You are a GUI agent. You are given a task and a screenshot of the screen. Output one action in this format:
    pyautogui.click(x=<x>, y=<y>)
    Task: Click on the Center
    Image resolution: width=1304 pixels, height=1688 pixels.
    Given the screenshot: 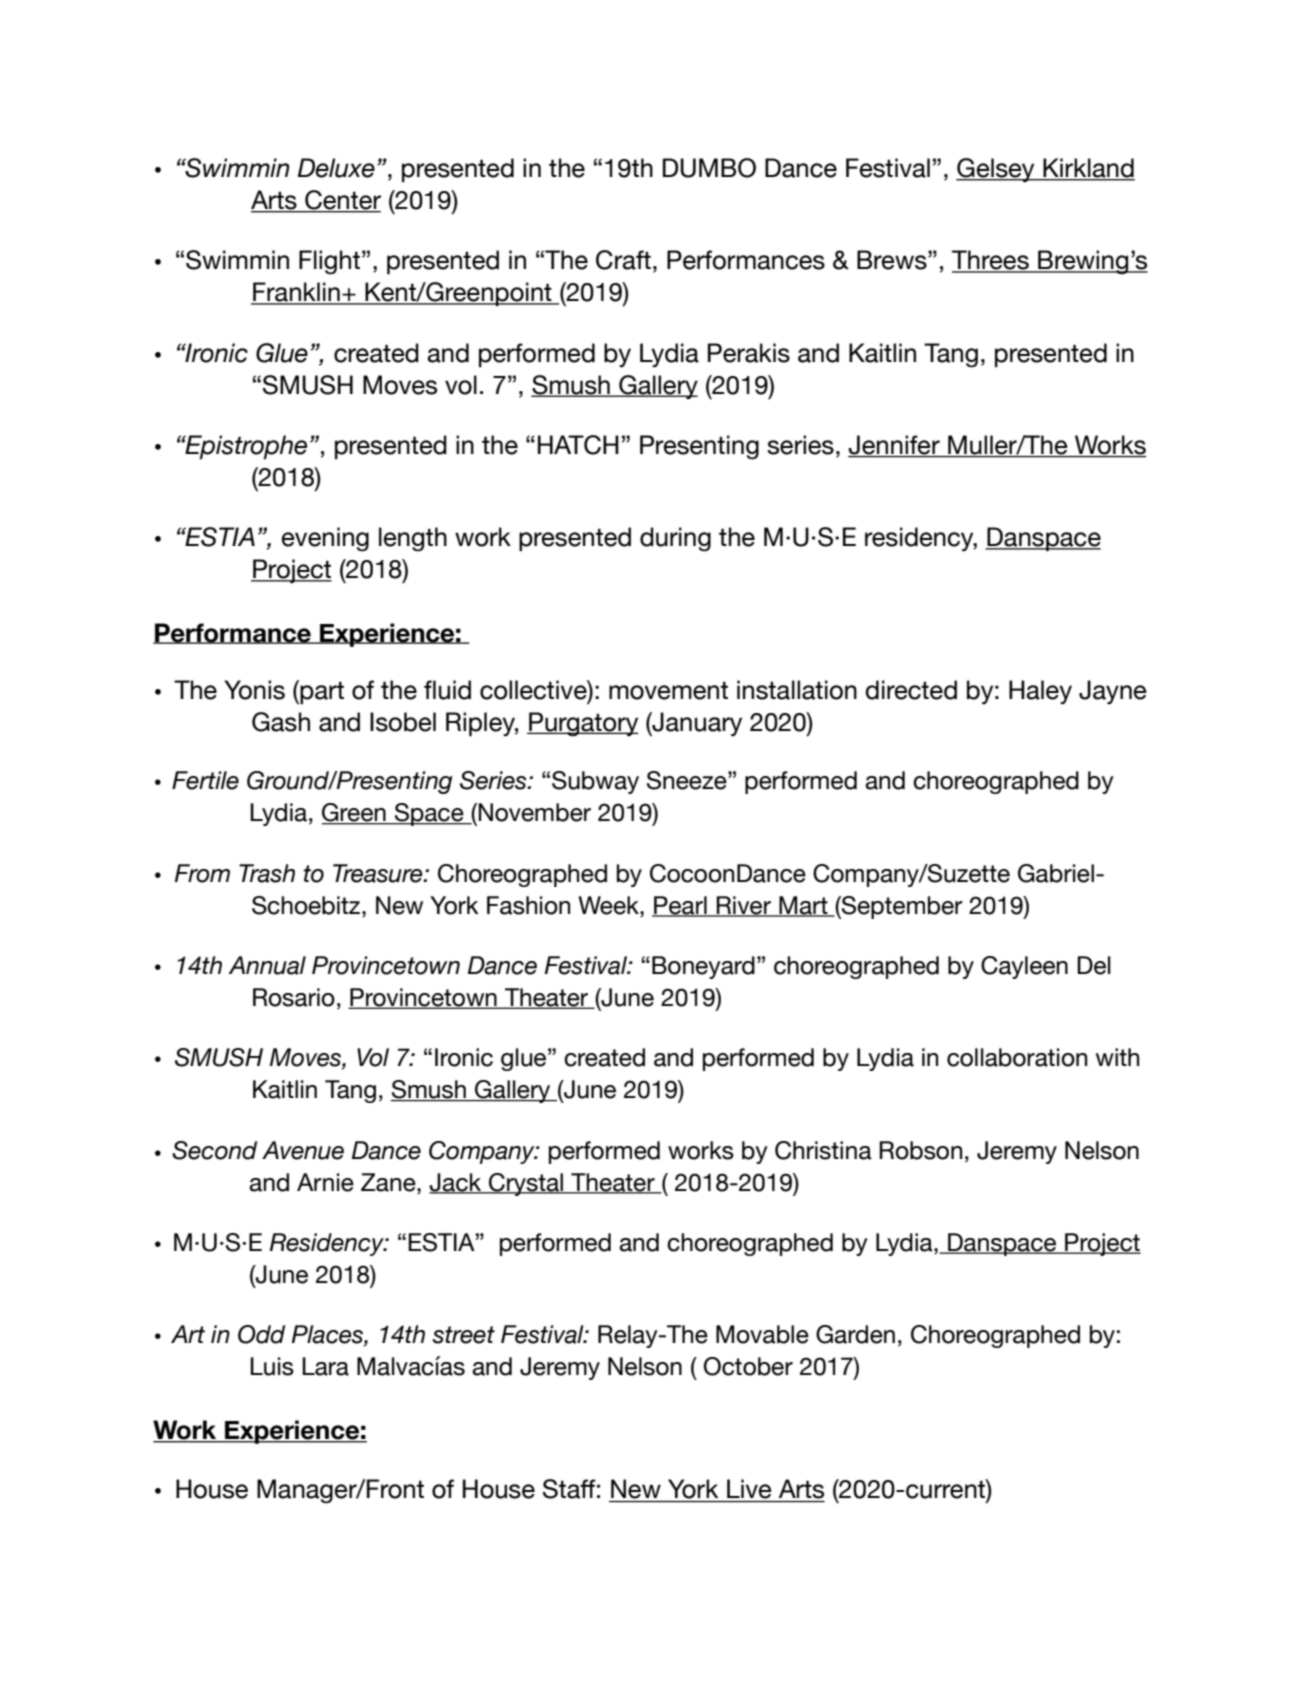 What is the action you would take?
    pyautogui.click(x=342, y=201)
